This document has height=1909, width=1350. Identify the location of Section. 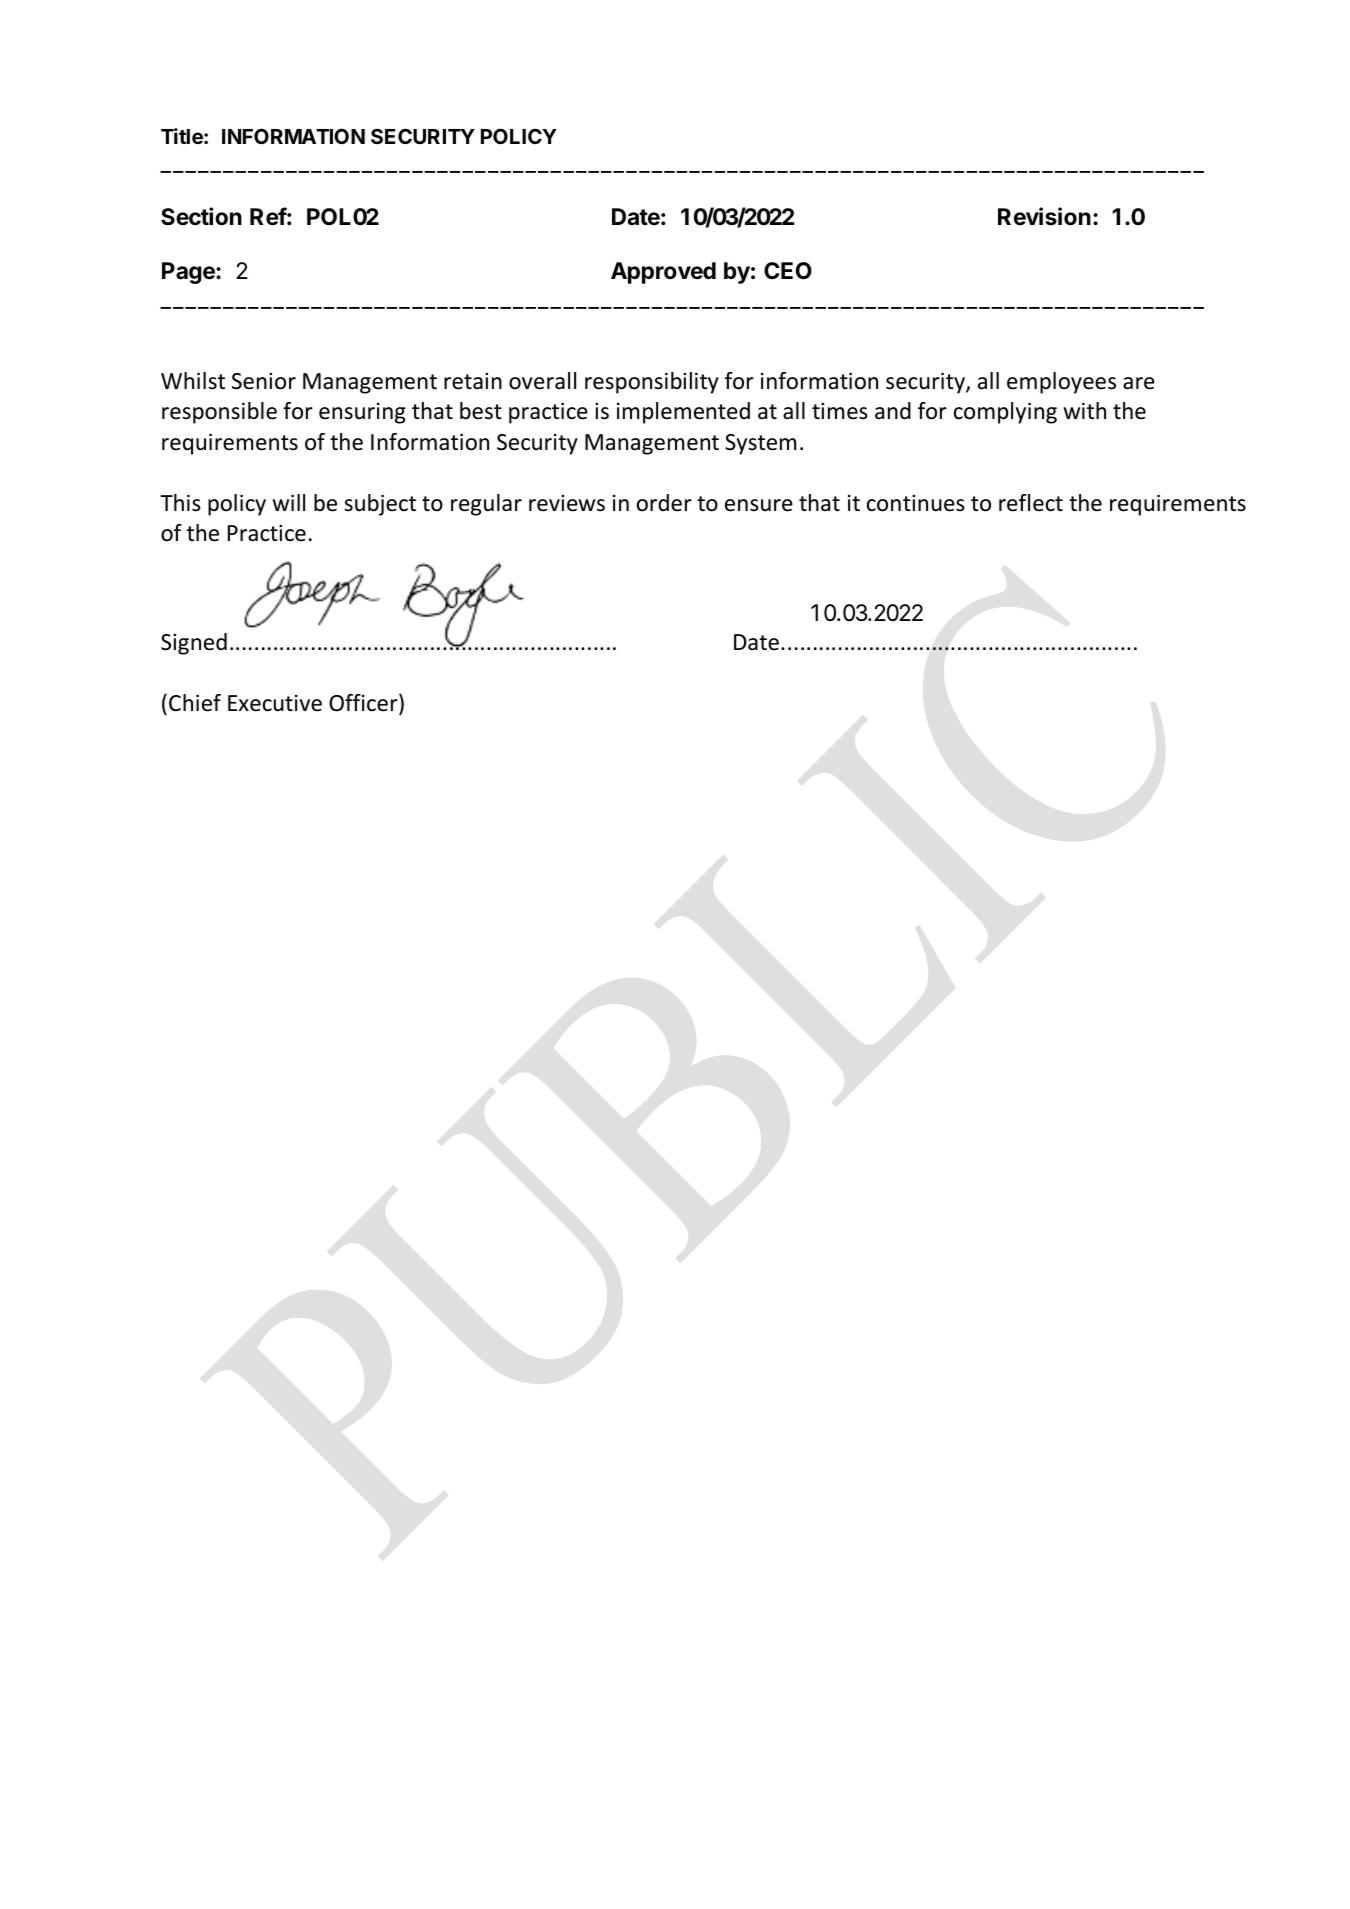
(201, 216).
